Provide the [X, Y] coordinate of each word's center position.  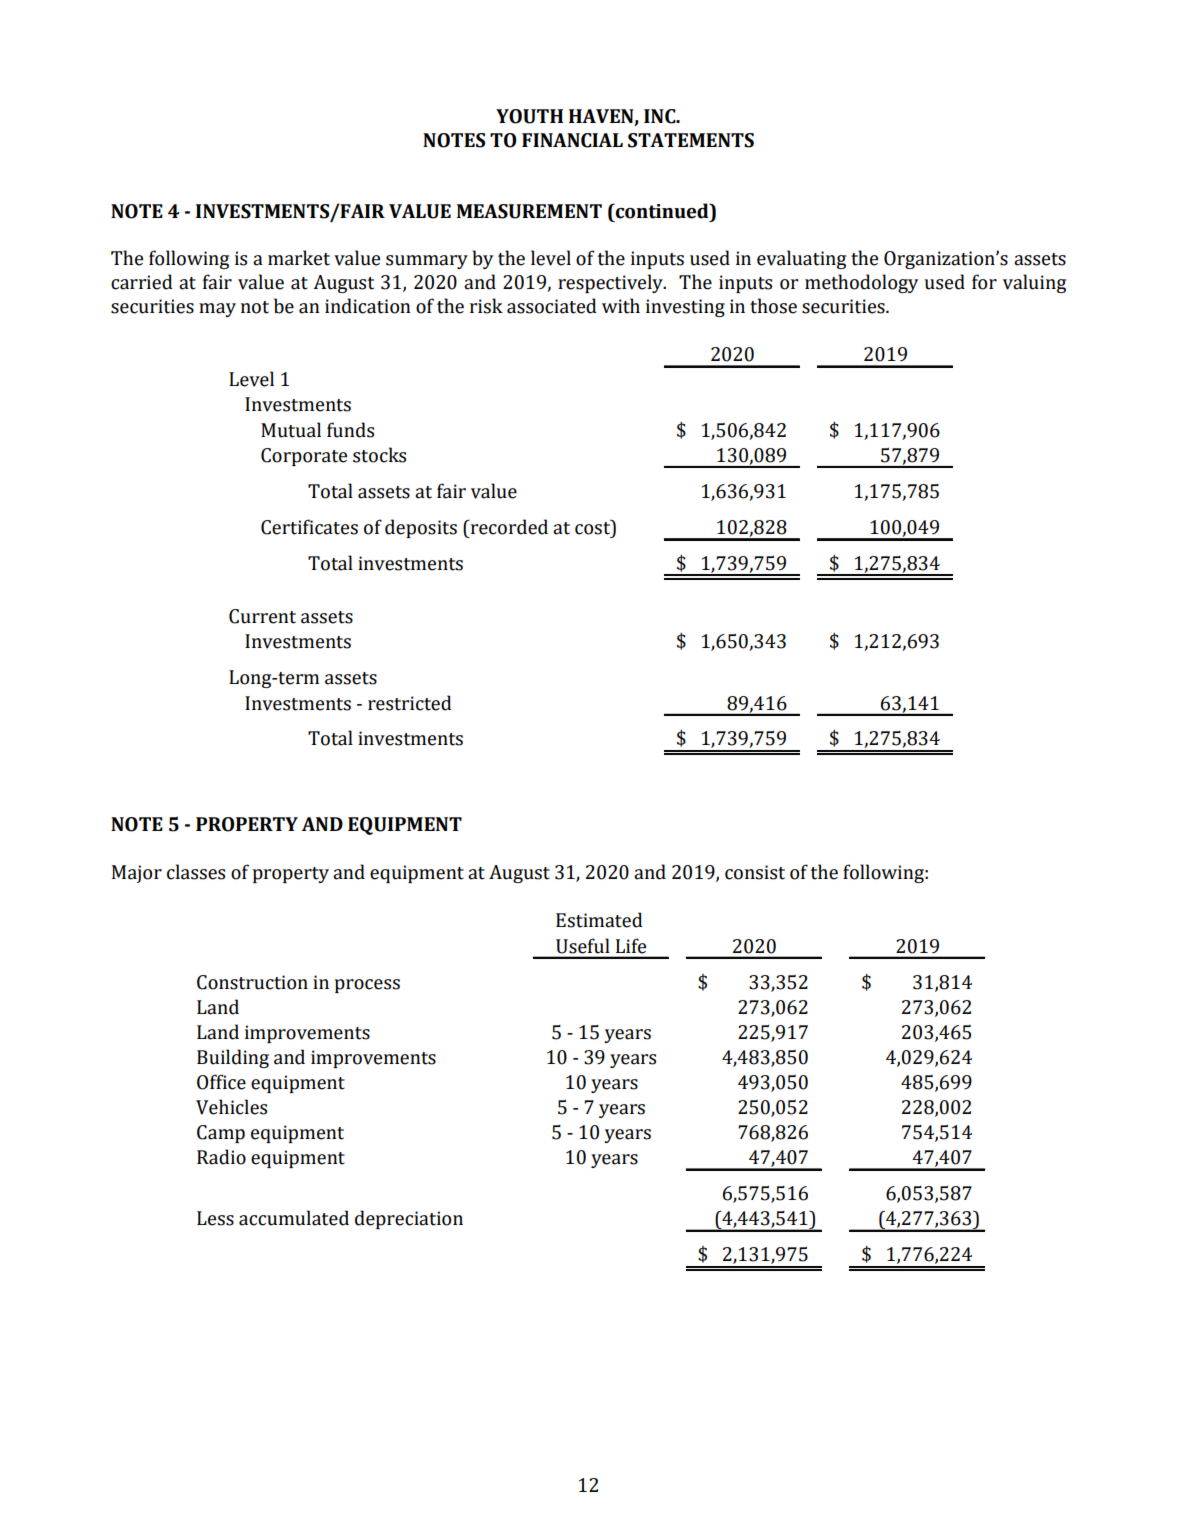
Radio [221, 1157]
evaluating [801, 259]
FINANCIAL [572, 140]
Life [631, 946]
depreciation [409, 1219]
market [299, 258]
